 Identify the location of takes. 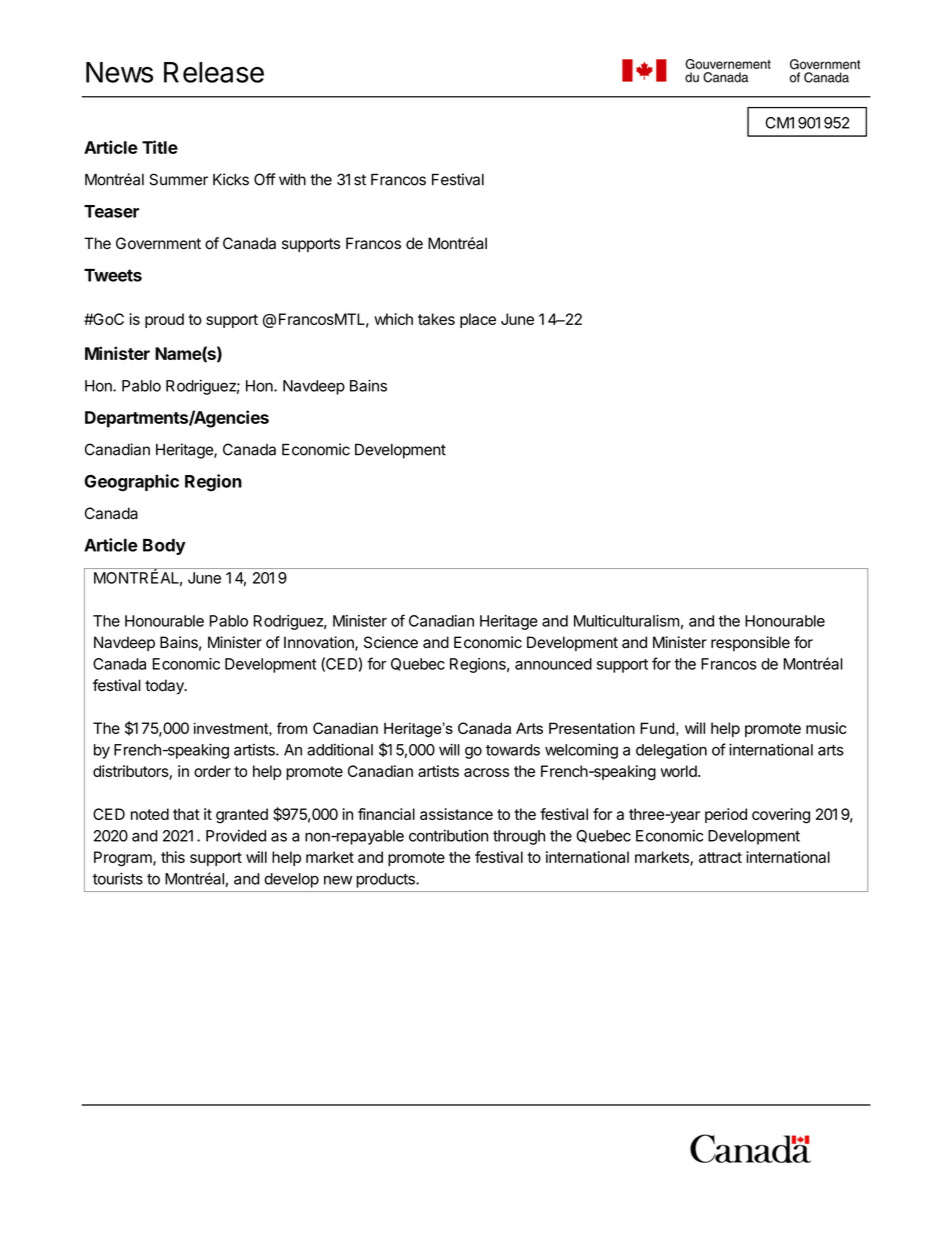
(436, 319).
